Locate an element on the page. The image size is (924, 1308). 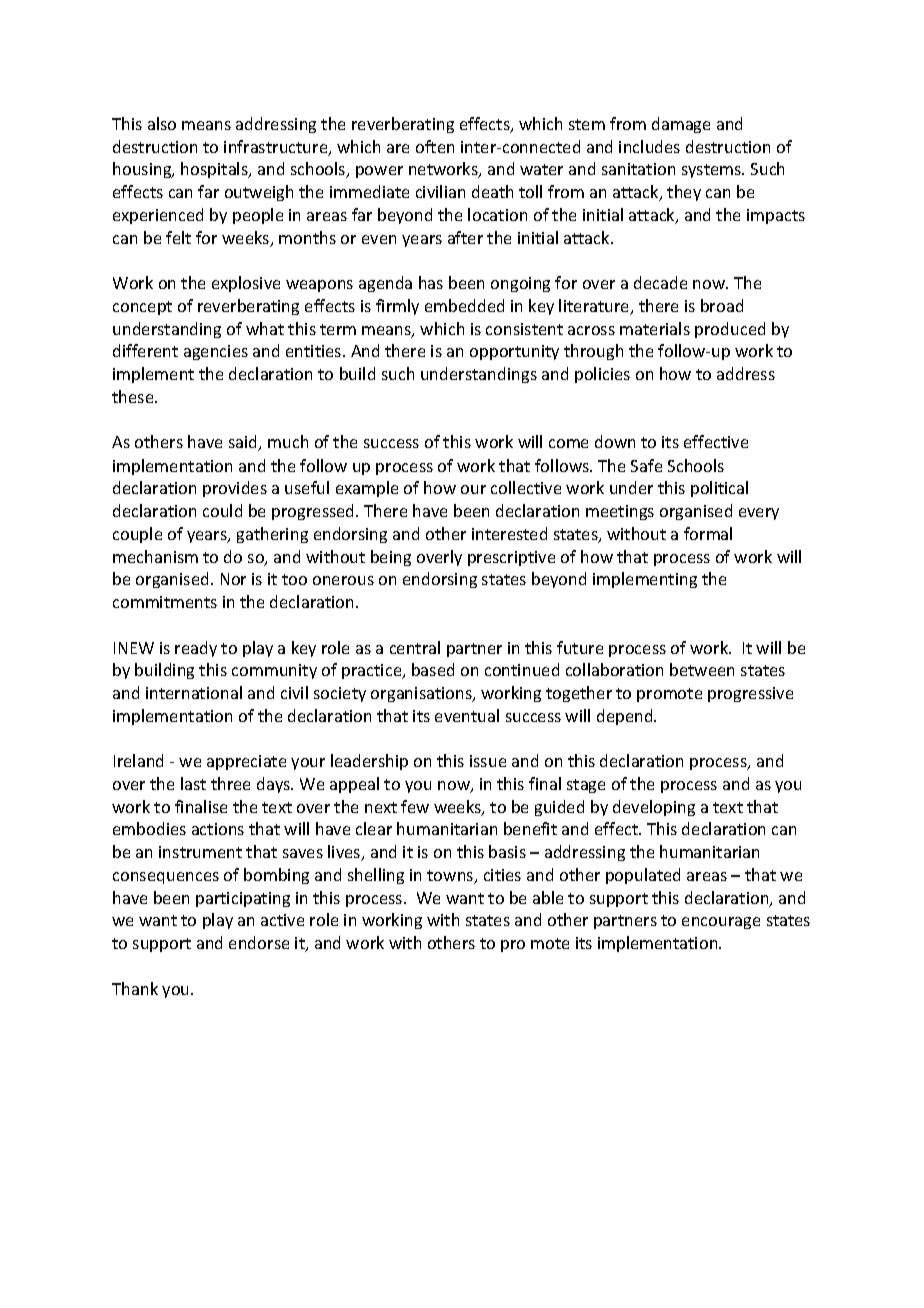
formal is located at coordinates (708, 533).
